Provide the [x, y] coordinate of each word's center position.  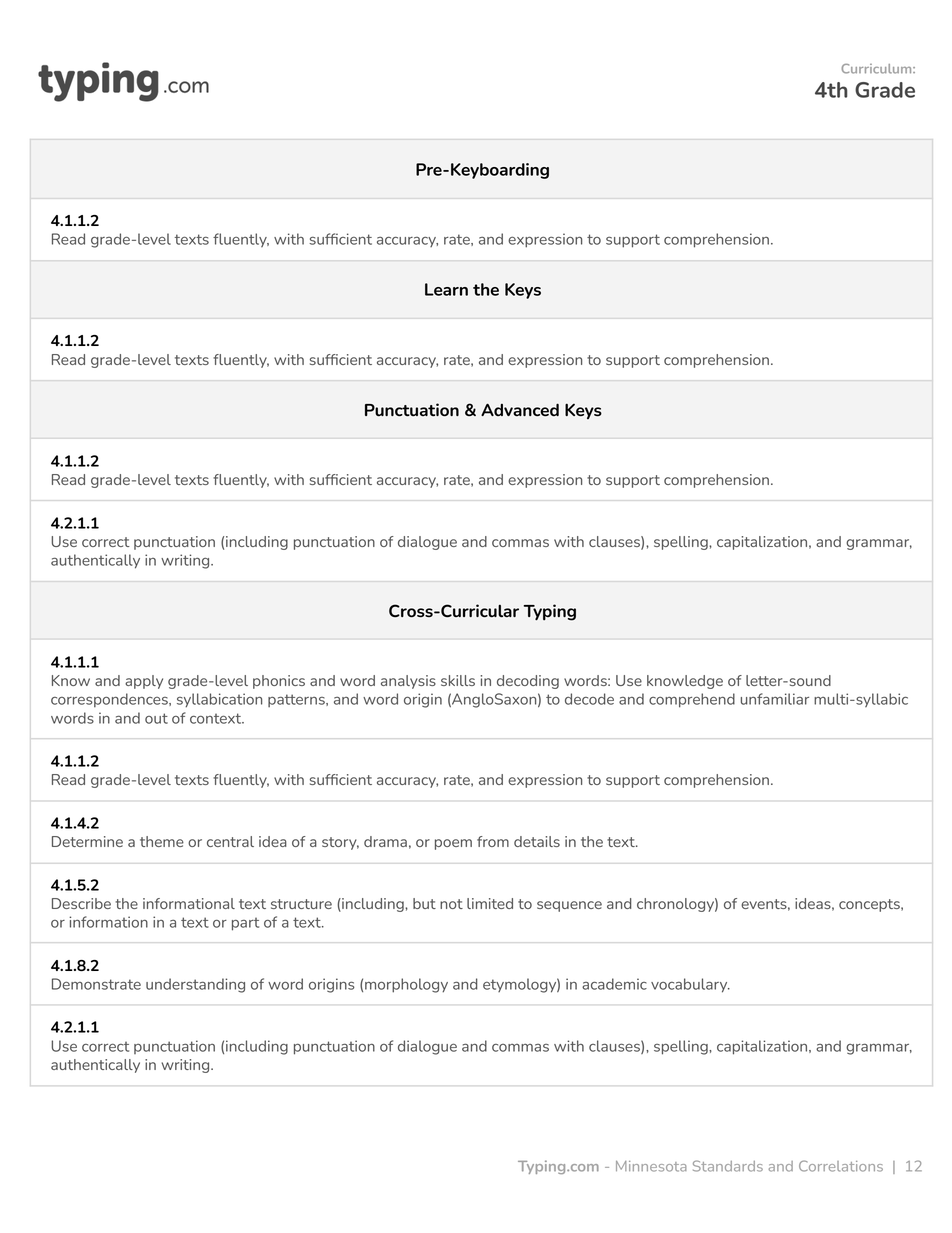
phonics [279, 682]
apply [144, 682]
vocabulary [690, 985]
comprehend [692, 700]
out [156, 718]
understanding [195, 985]
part [245, 924]
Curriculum [877, 69]
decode [589, 699]
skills [458, 680]
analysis [408, 682]
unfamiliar [775, 699]
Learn [446, 289]
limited [490, 903]
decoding [528, 682]
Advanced [520, 409]
